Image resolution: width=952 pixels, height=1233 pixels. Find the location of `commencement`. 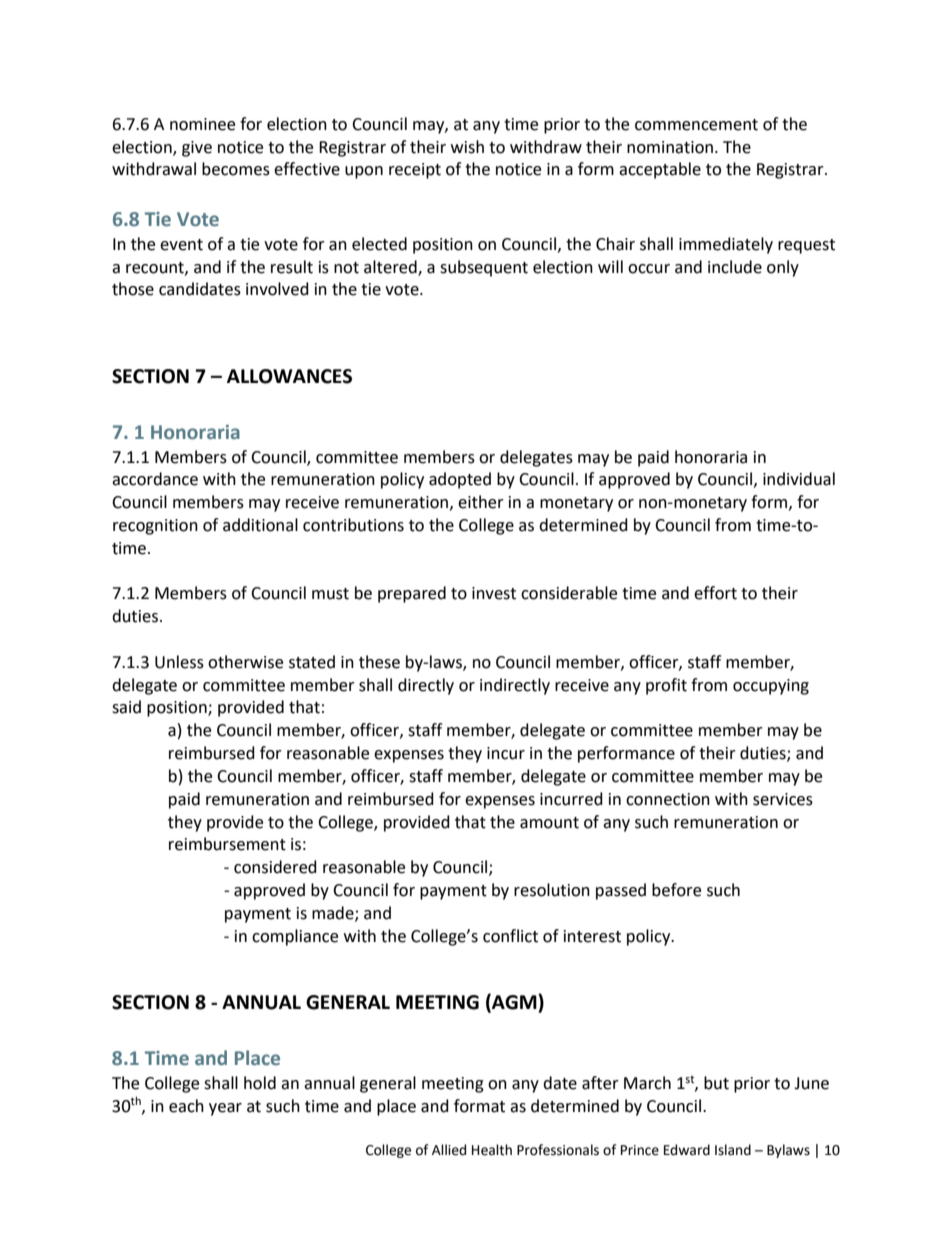

commencement is located at coordinates (696, 125).
